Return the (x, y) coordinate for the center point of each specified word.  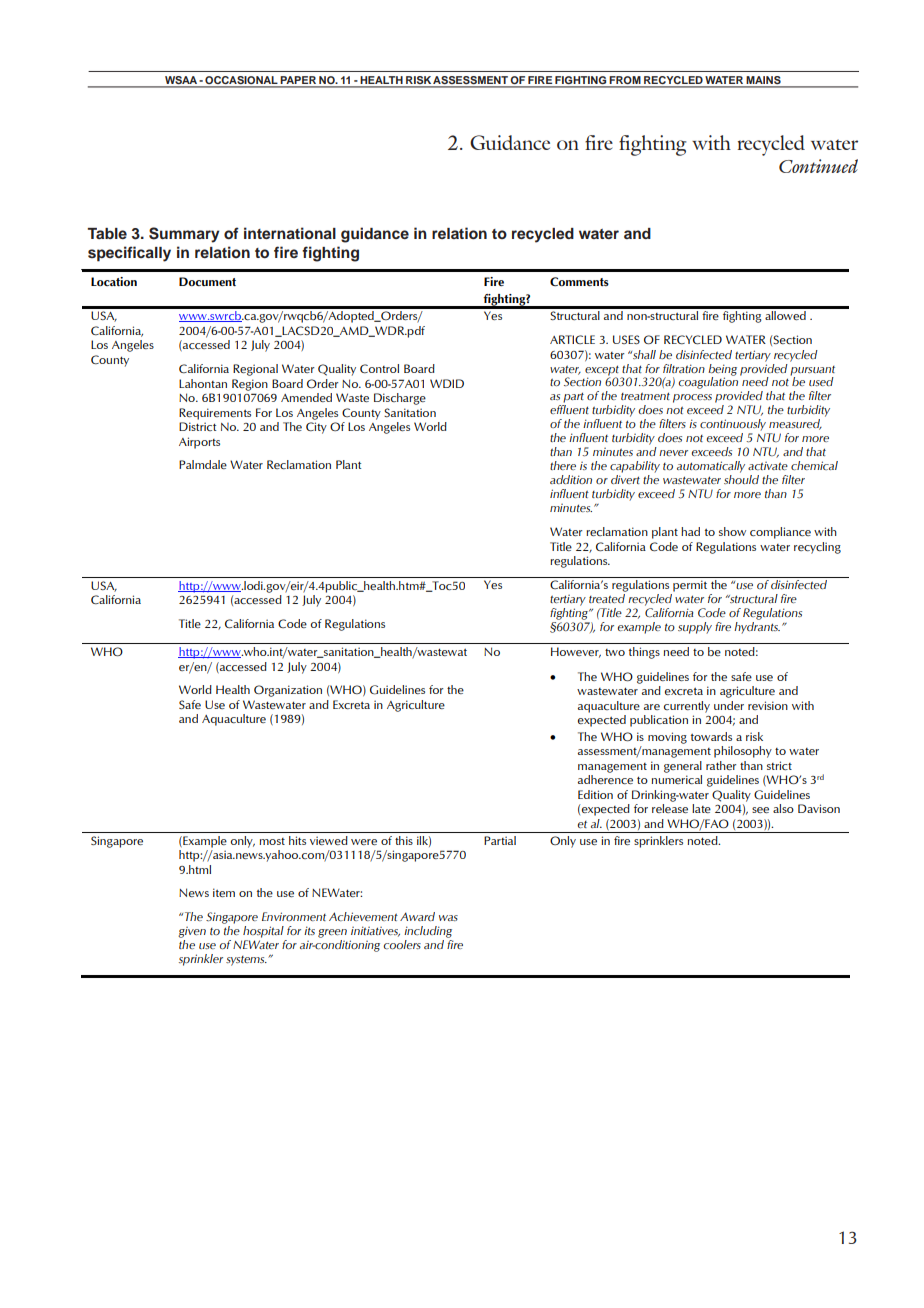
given (192, 932)
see (760, 810)
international (290, 233)
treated (607, 598)
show (732, 531)
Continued (818, 166)
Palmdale (203, 464)
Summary (184, 235)
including (428, 932)
